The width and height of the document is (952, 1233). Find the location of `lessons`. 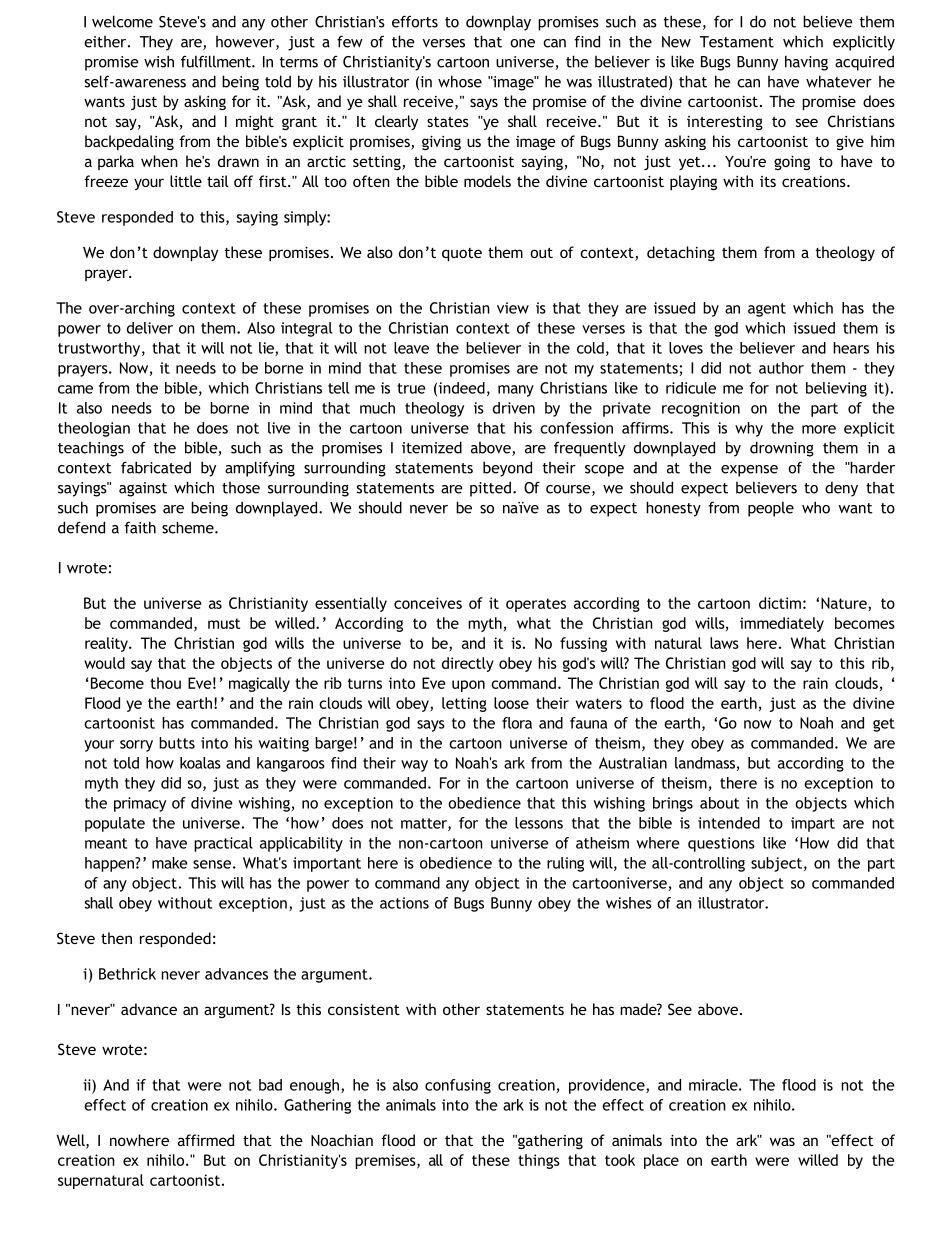

lessons is located at coordinates (539, 823).
